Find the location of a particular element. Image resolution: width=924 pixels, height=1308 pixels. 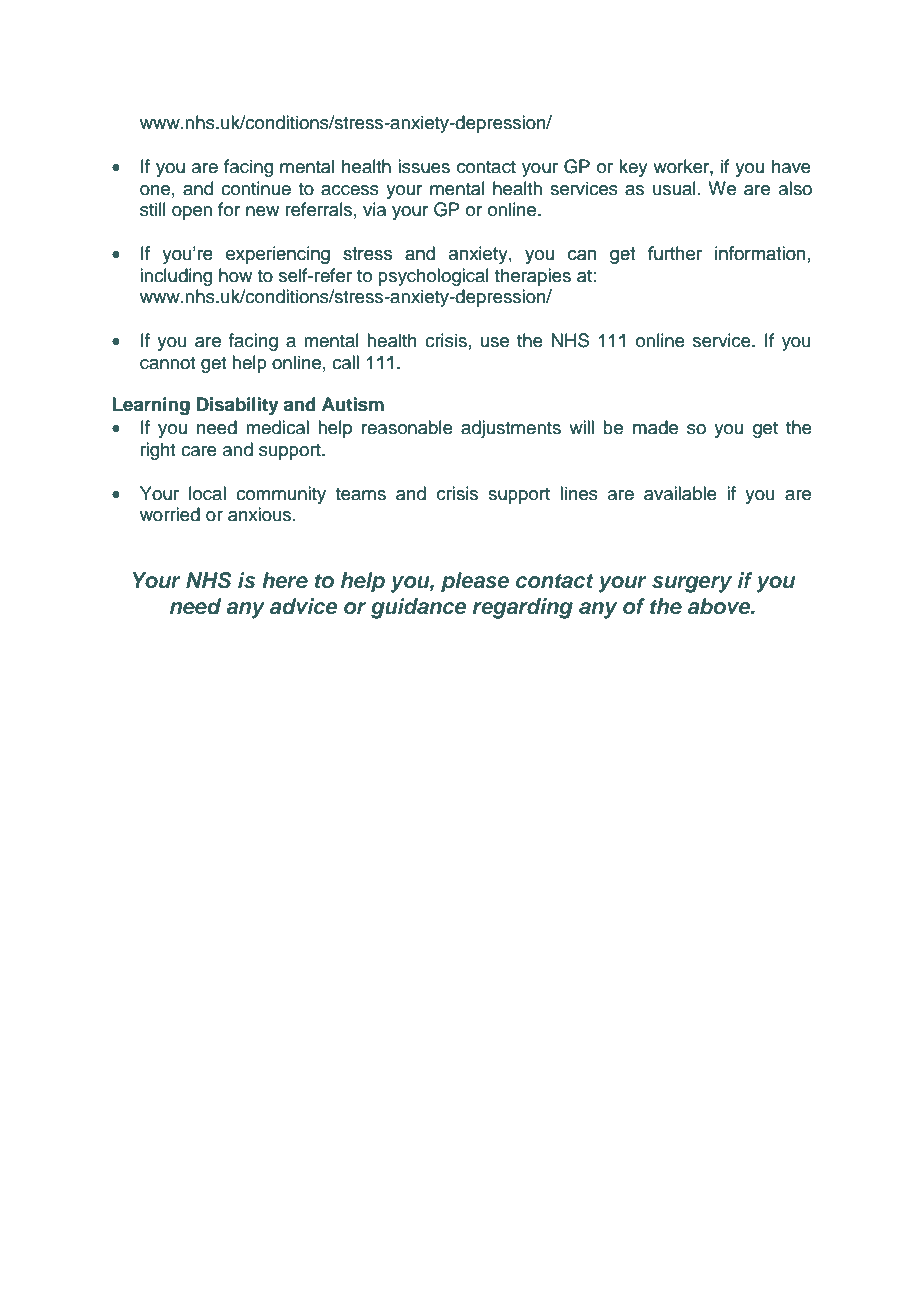

use is located at coordinates (495, 342).
